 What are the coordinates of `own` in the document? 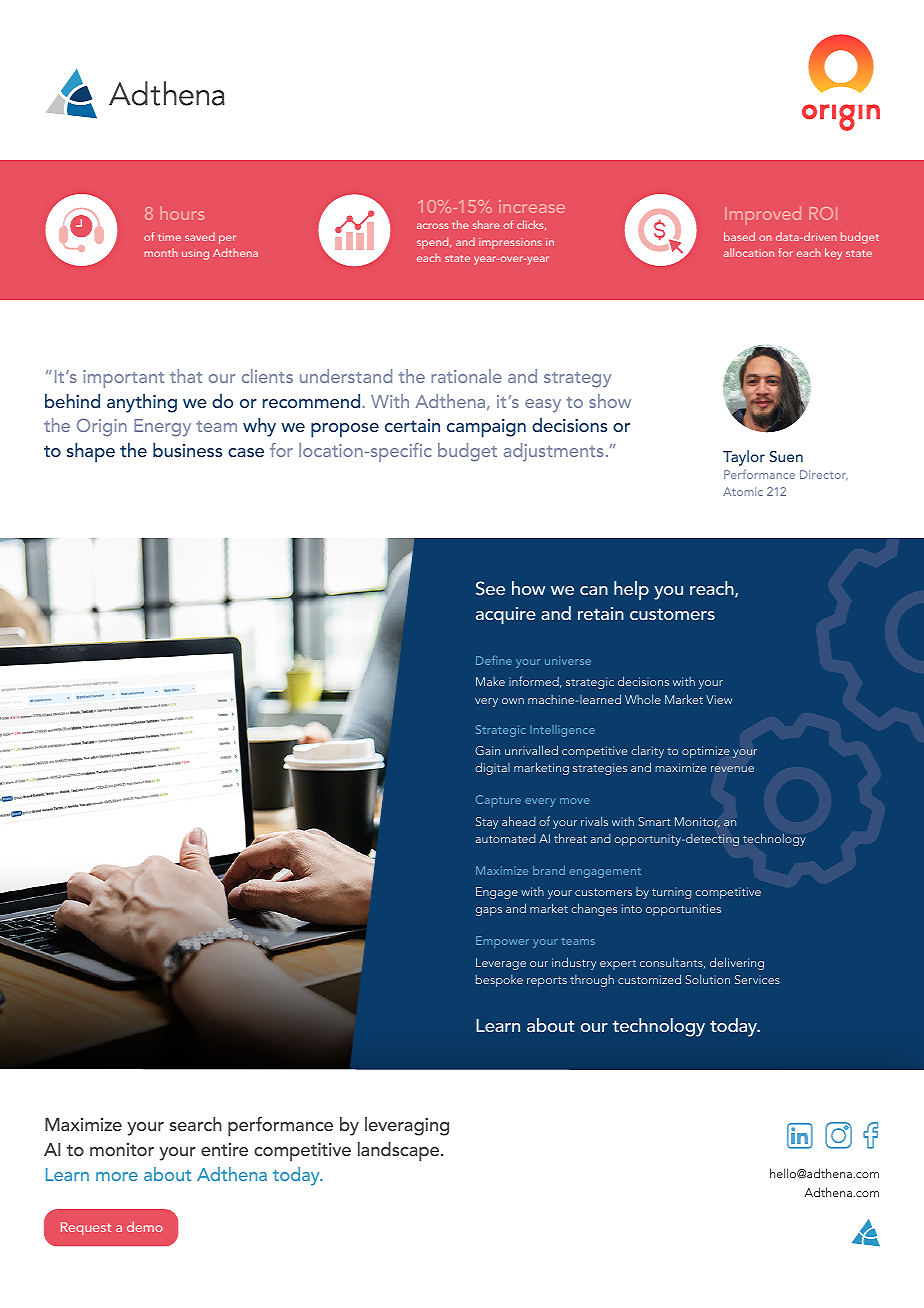 It's located at (513, 701).
